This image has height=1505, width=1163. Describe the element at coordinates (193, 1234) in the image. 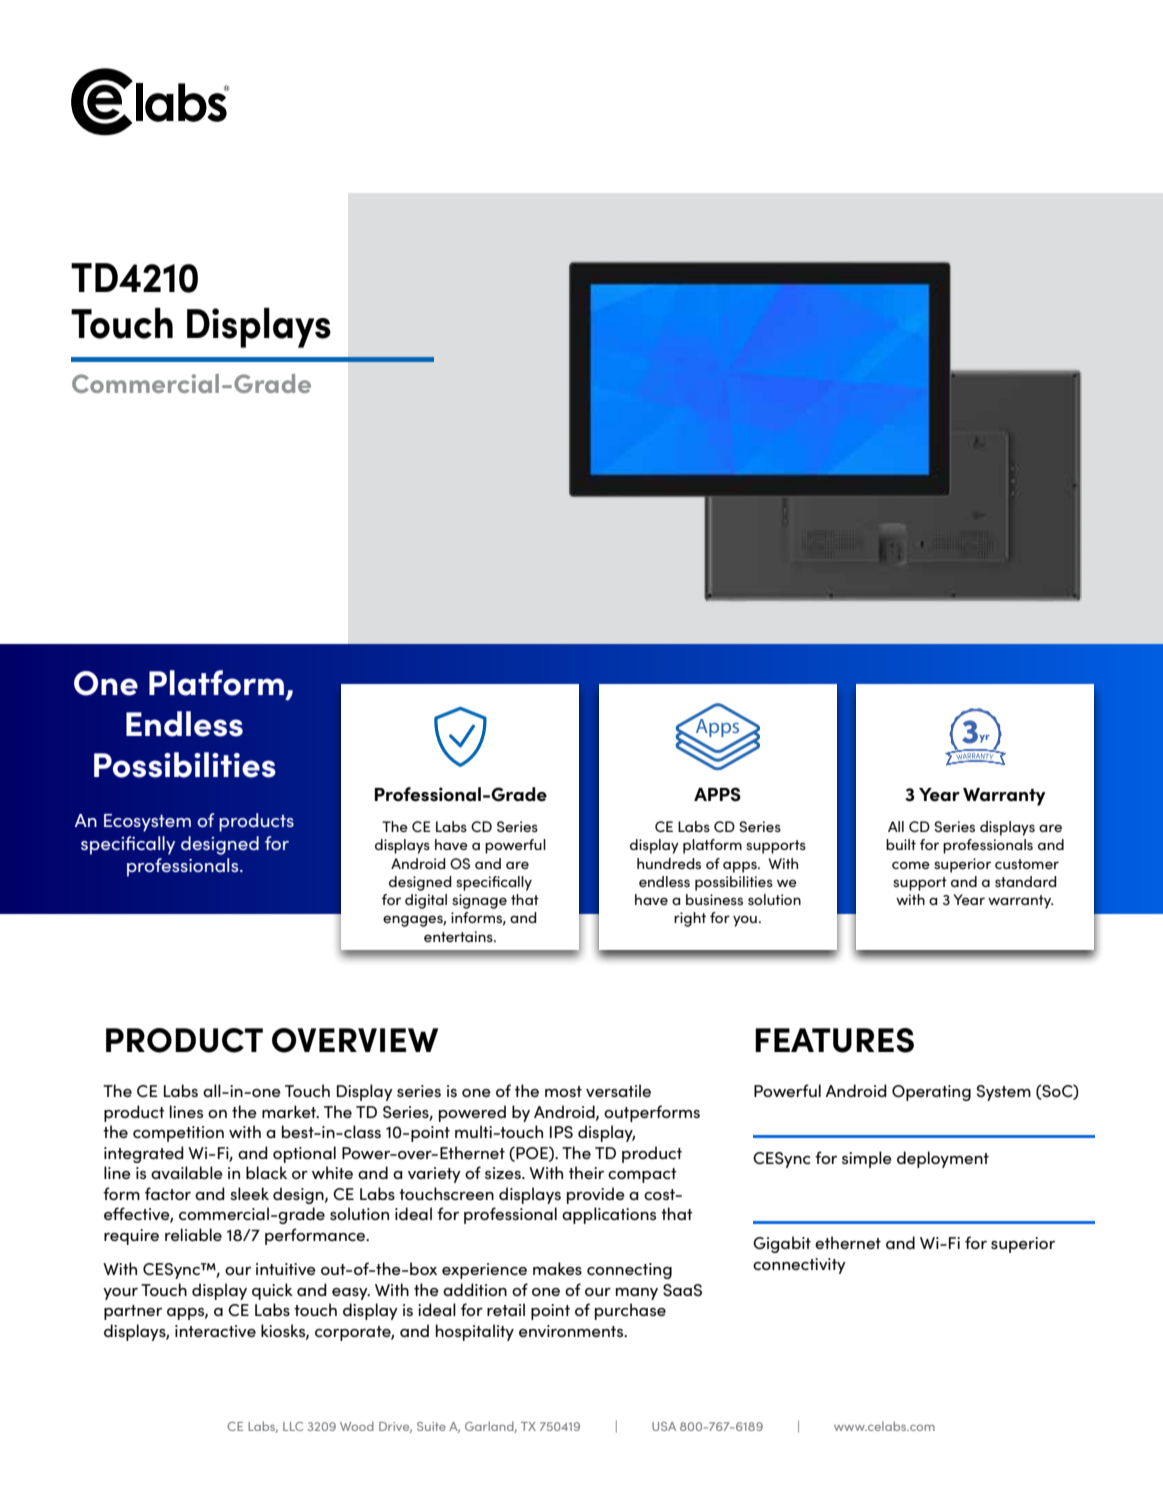

I see `reliable` at that location.
